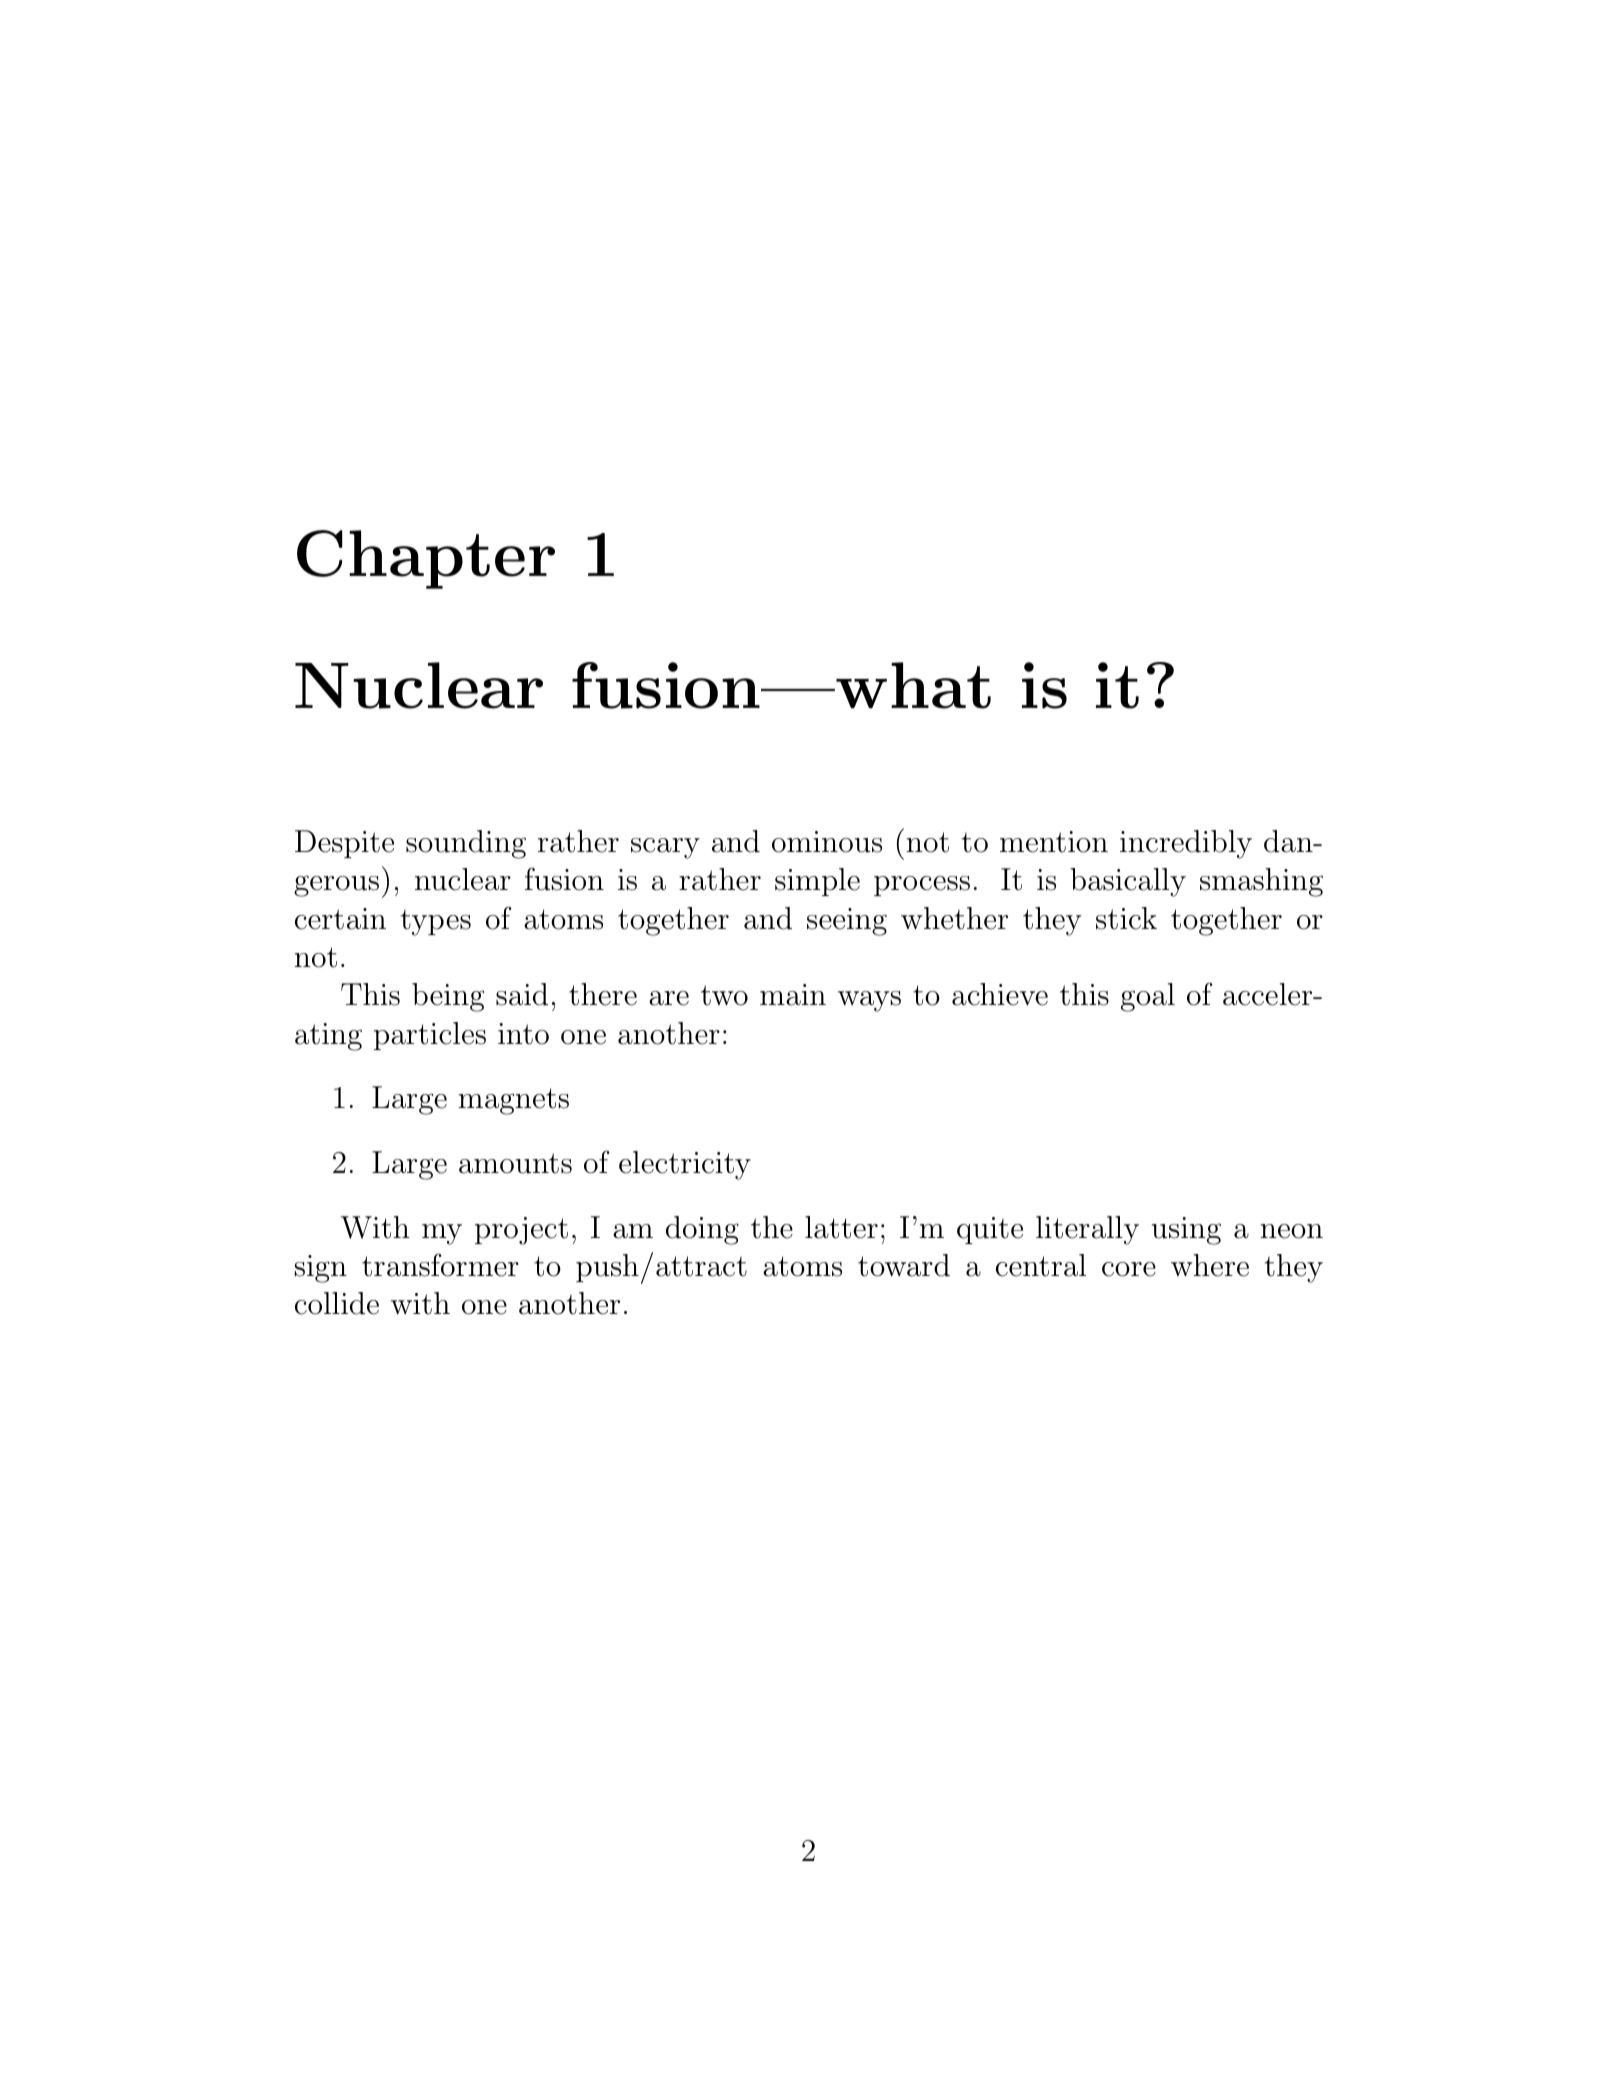 The width and height of the screenshot is (1622, 2100). Describe the element at coordinates (827, 842) in the screenshot. I see `ominous` at that location.
